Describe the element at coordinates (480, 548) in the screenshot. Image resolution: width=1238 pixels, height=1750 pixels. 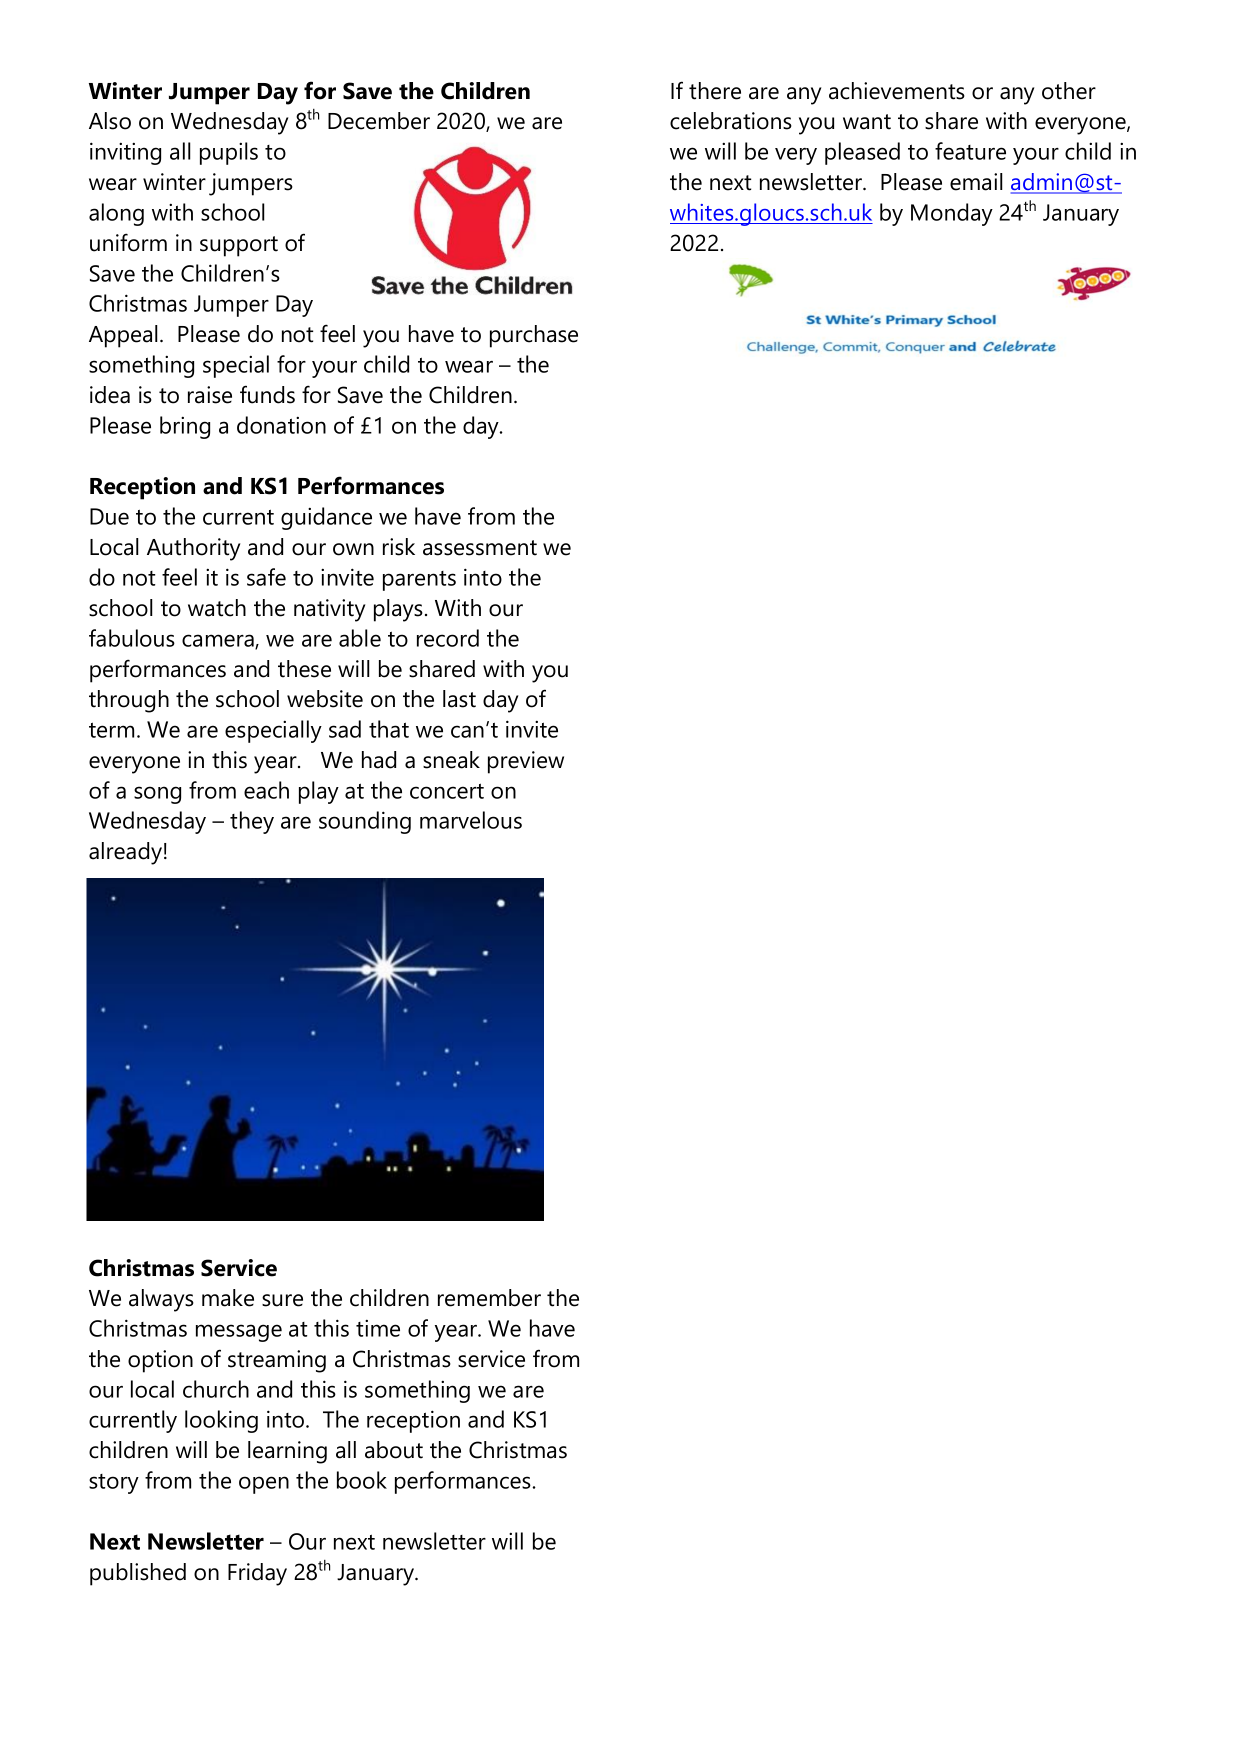
I see `assessment` at that location.
